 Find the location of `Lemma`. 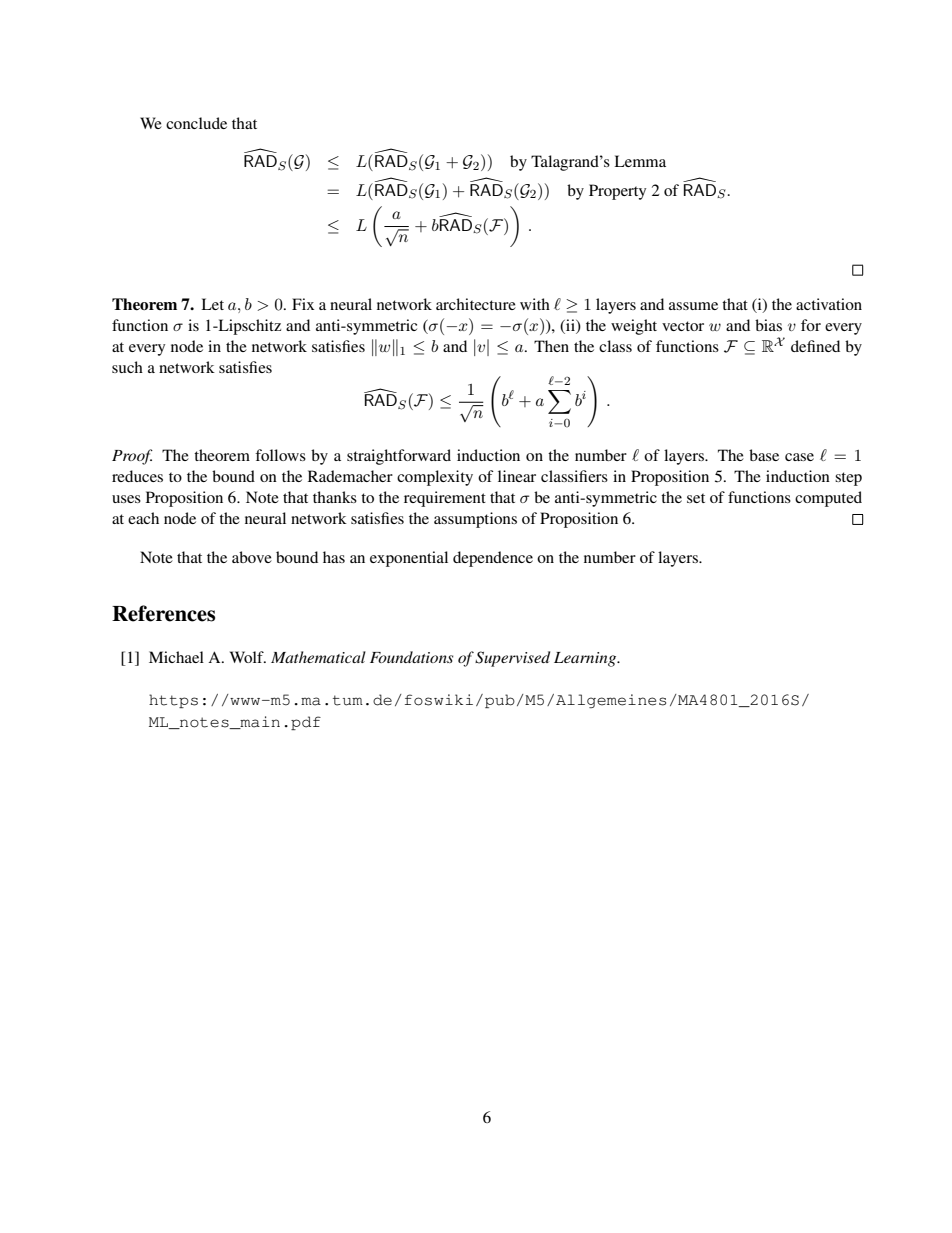

Lemma is located at coordinates (640, 161).
